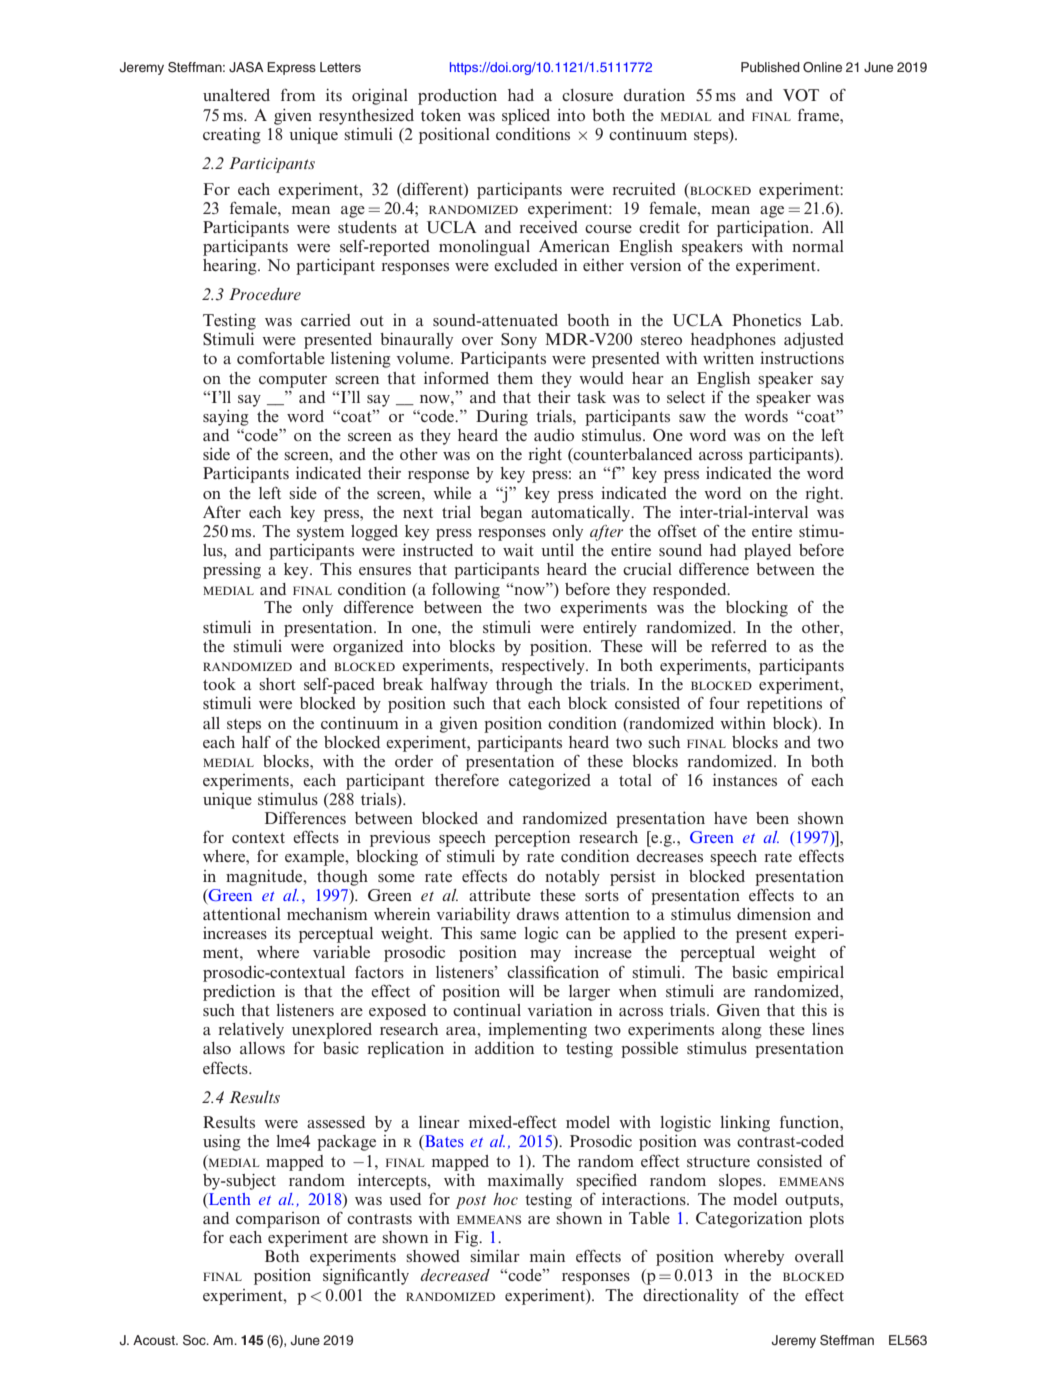  Describe the element at coordinates (217, 1048) in the screenshot. I see `also` at that location.
